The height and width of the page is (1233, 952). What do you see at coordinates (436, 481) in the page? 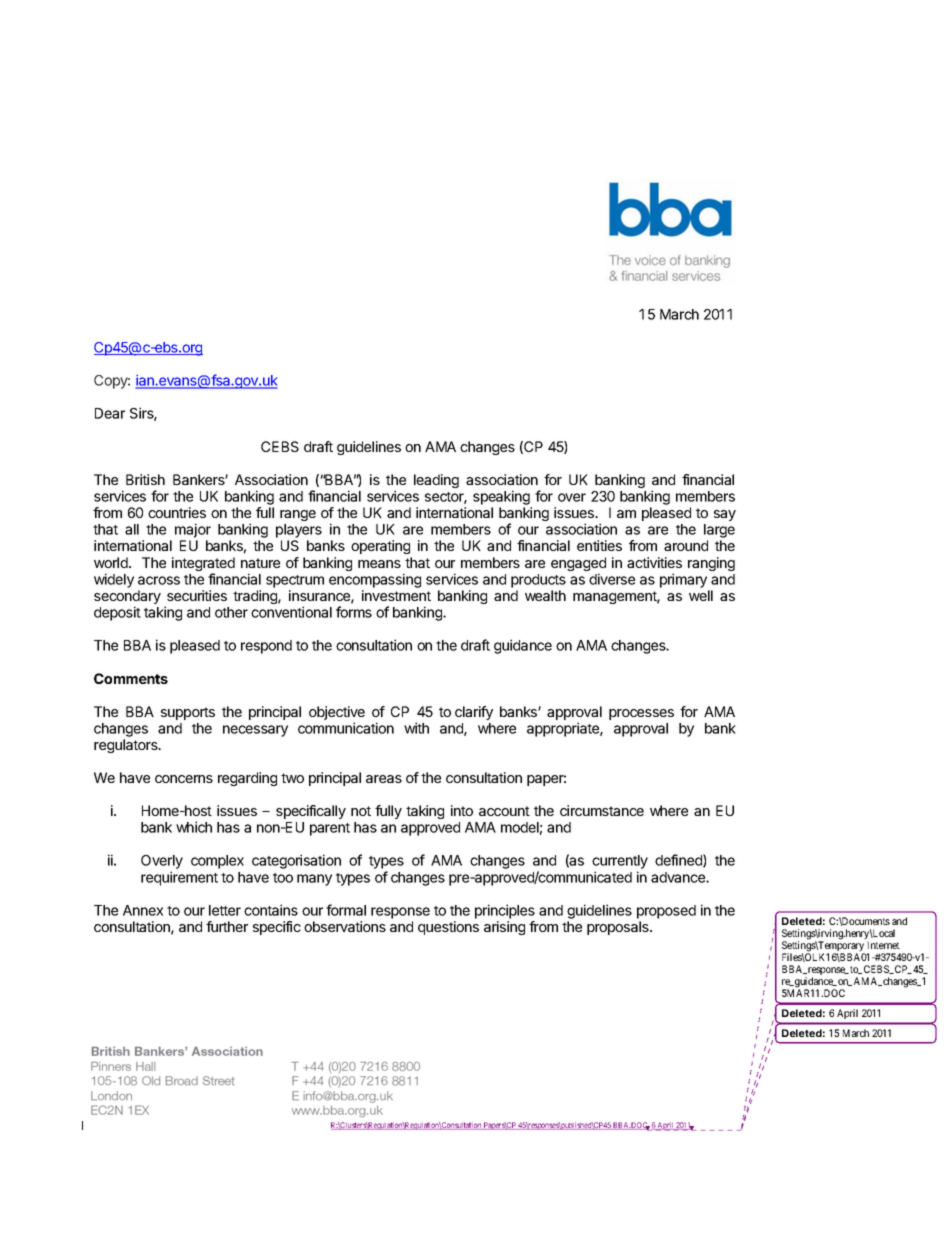
I see `leading` at bounding box center [436, 481].
